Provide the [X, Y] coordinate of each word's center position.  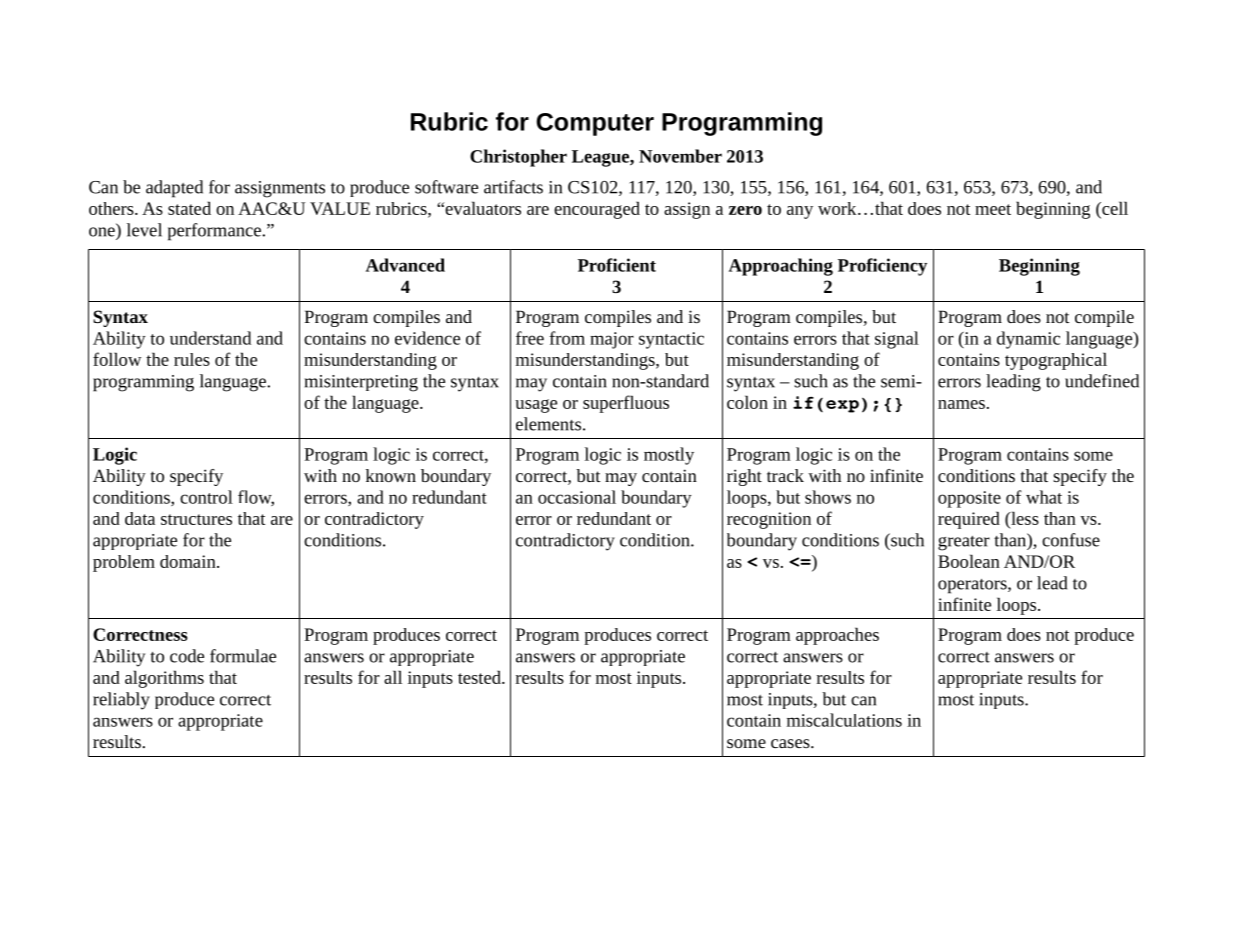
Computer [595, 124]
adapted [174, 189]
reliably [121, 701]
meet [993, 209]
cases [791, 743]
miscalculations [844, 720]
